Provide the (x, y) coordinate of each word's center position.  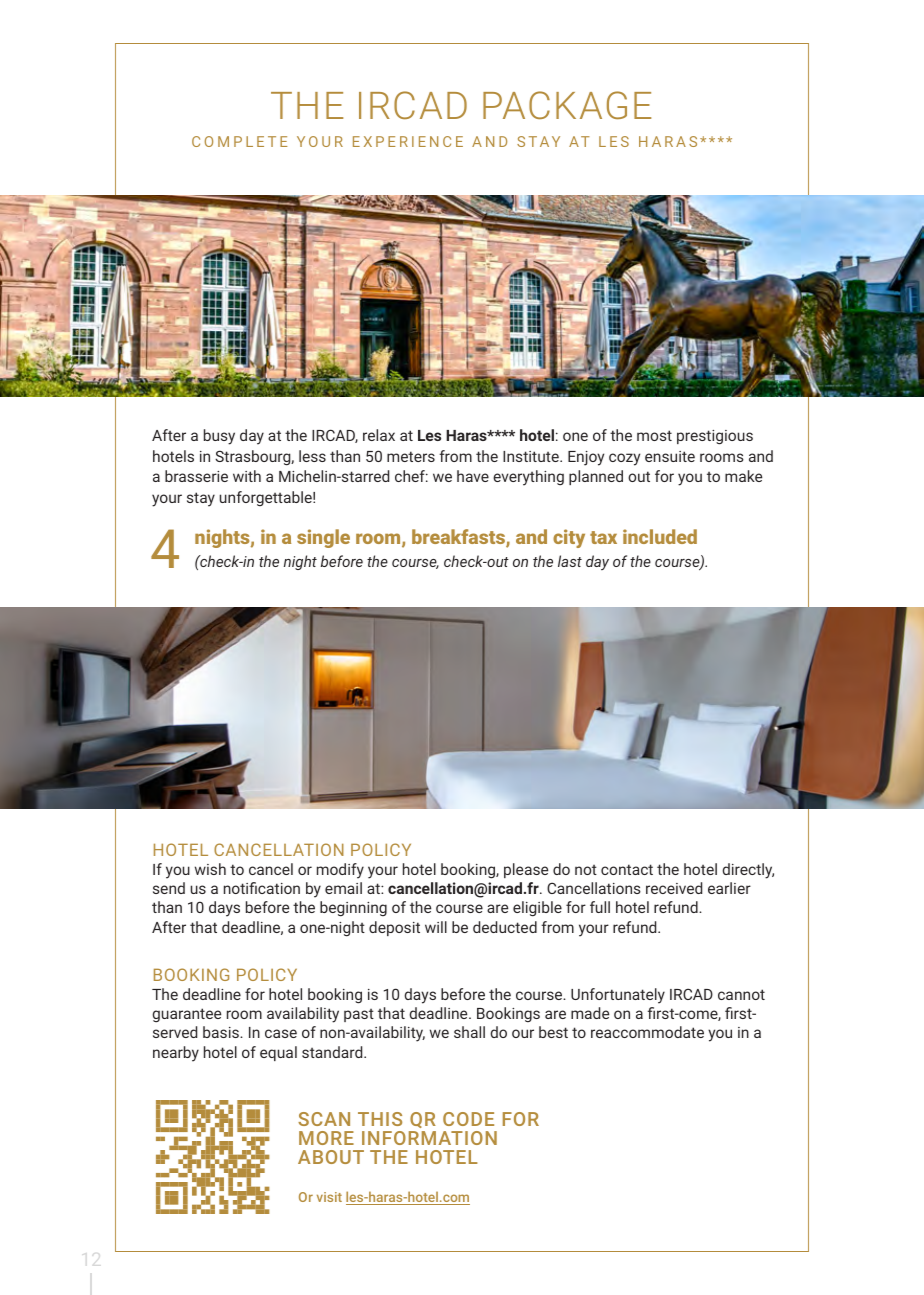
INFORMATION (429, 1138)
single (323, 538)
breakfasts (459, 538)
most (654, 435)
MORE (326, 1138)
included (660, 536)
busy (219, 437)
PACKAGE (567, 105)
